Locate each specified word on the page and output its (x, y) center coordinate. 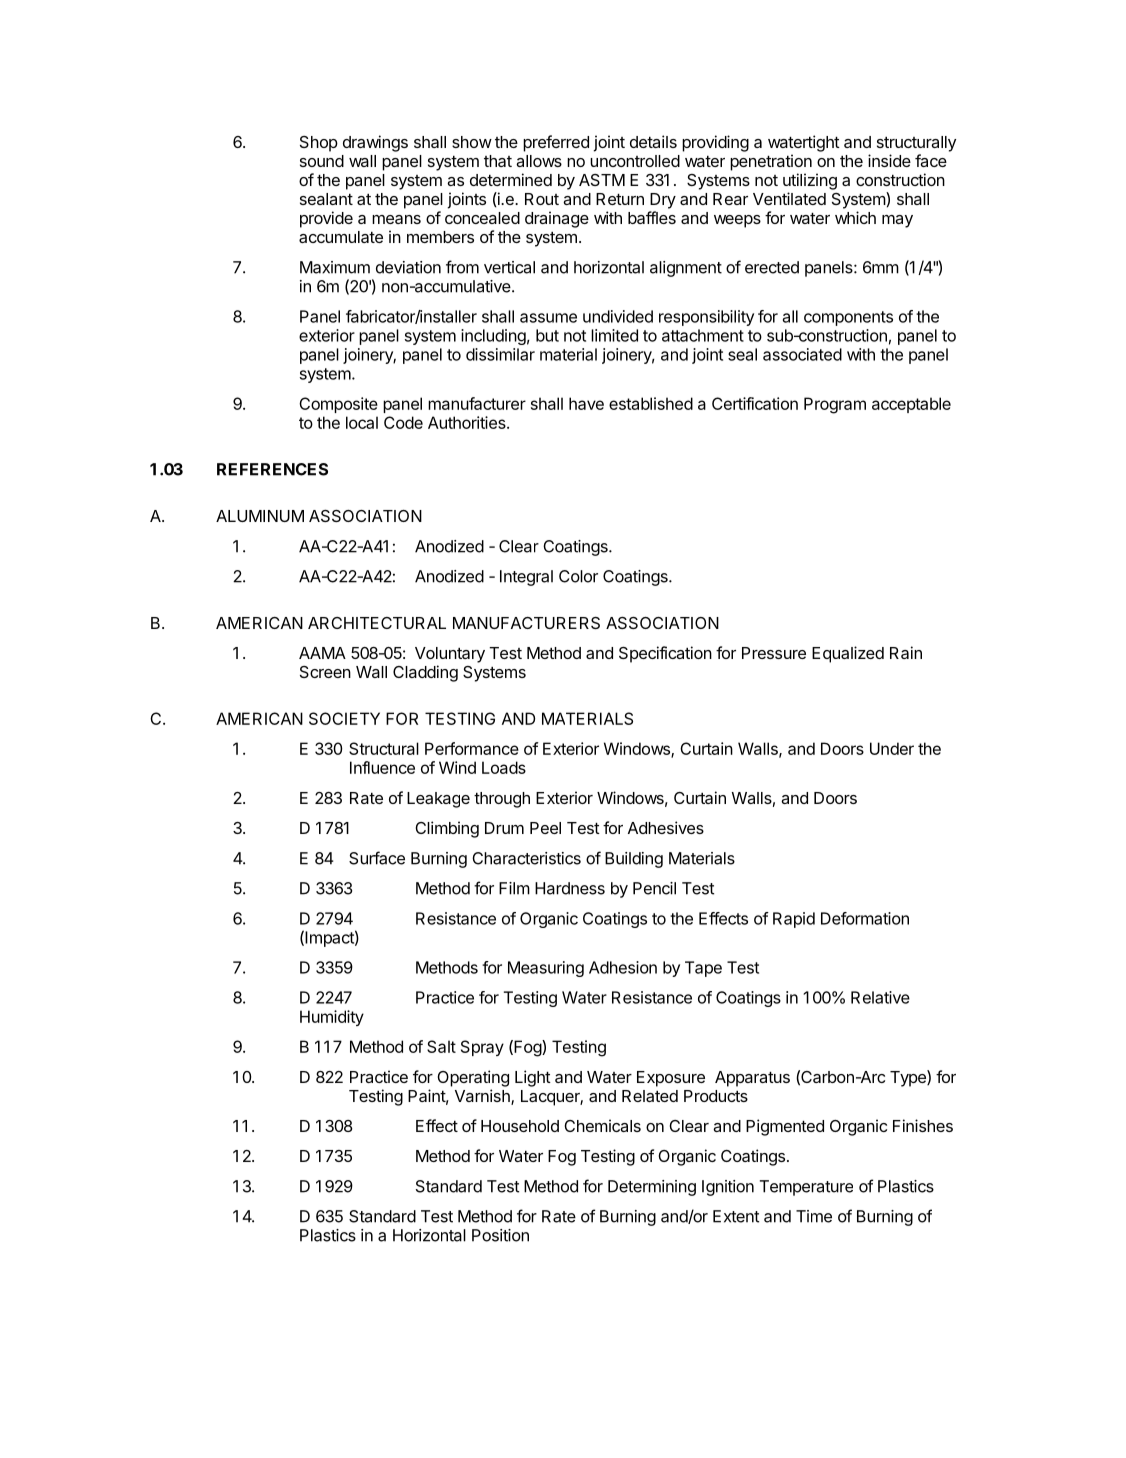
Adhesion (623, 967)
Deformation (865, 918)
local (362, 422)
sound (322, 161)
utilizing (810, 181)
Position (500, 1235)
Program (835, 405)
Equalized (848, 654)
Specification (665, 654)
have (586, 403)
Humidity (332, 1018)
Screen (325, 672)
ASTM (602, 180)
